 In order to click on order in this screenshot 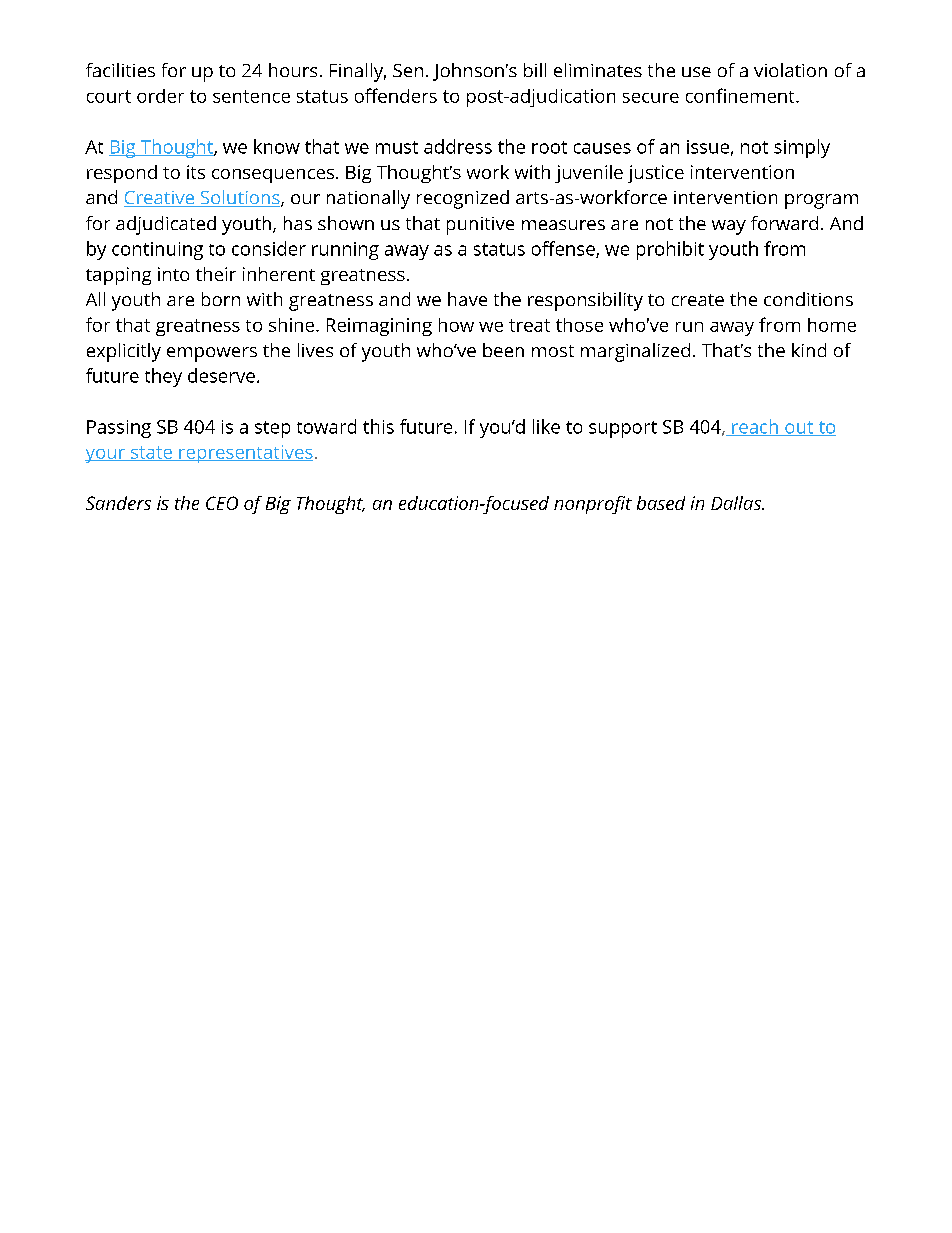, I will do `click(160, 96)`.
